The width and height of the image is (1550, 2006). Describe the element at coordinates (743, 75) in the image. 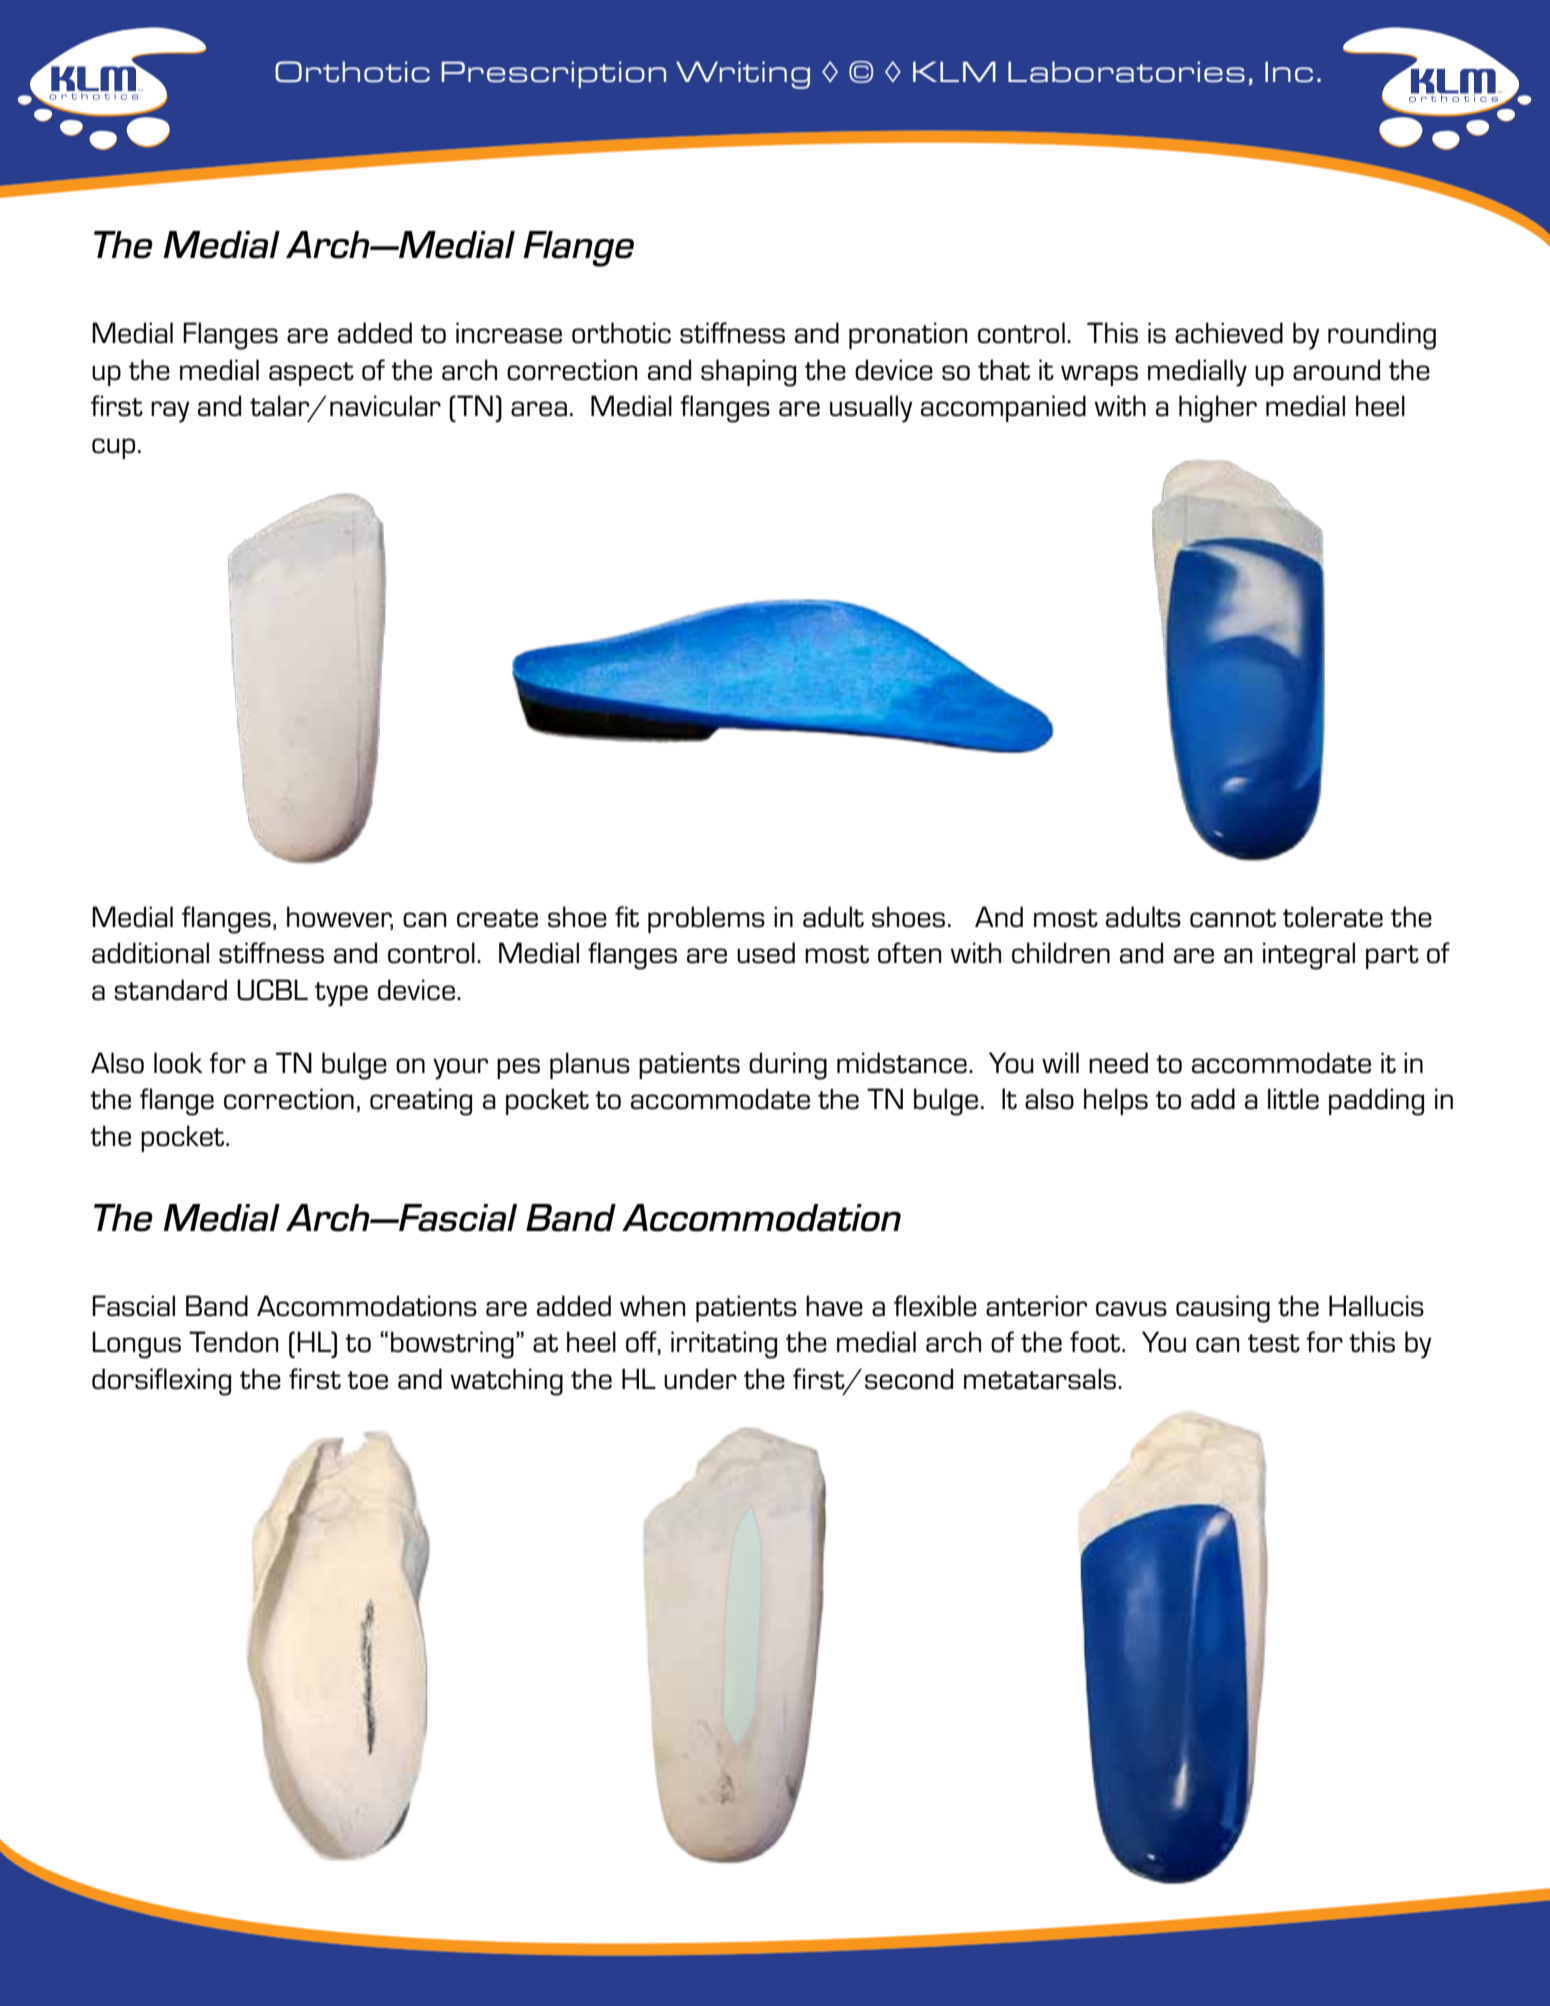

I see `Writing` at that location.
